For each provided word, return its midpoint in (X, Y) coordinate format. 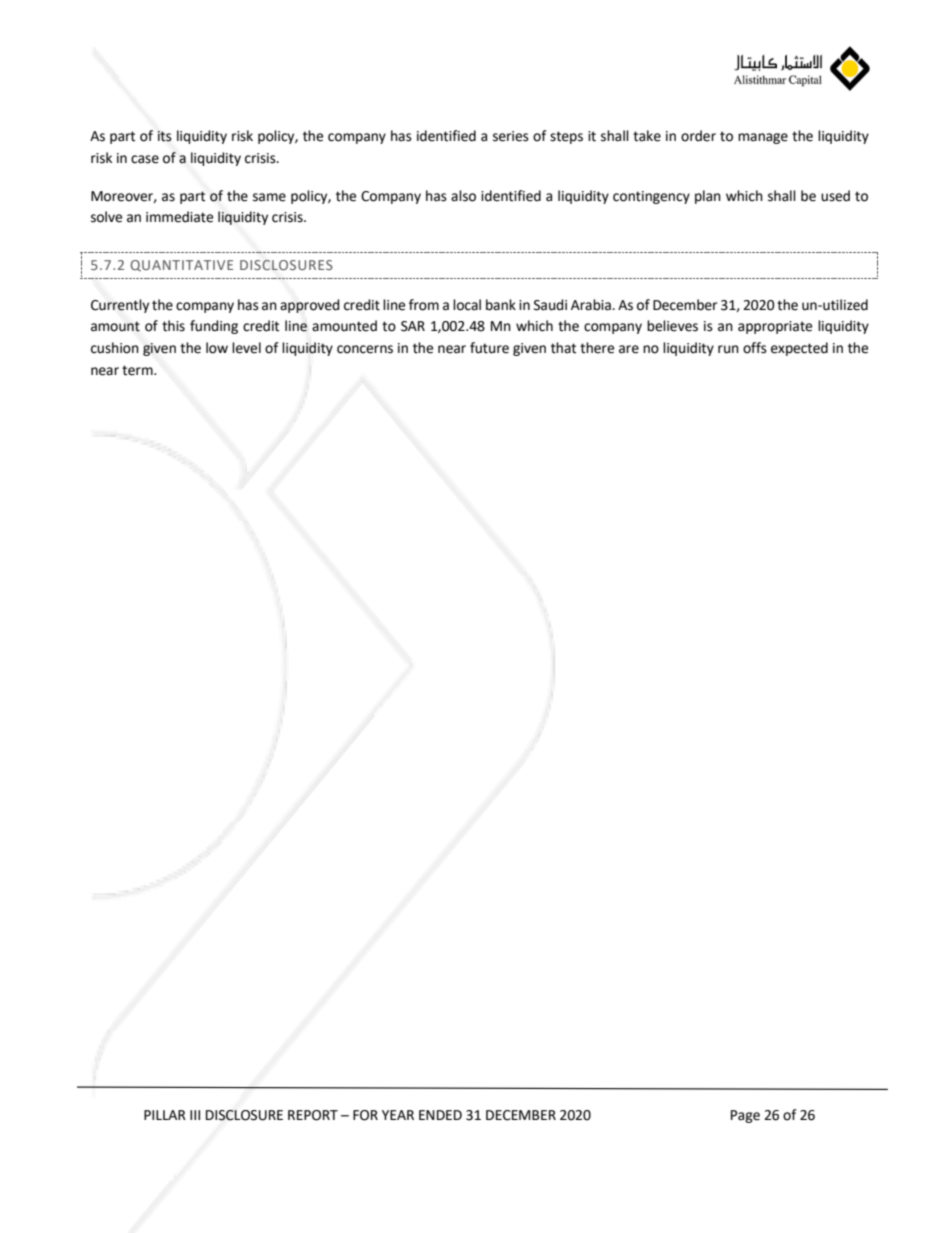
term (138, 370)
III (195, 1115)
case (145, 159)
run (728, 349)
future (489, 348)
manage (763, 138)
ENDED (440, 1115)
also (463, 196)
